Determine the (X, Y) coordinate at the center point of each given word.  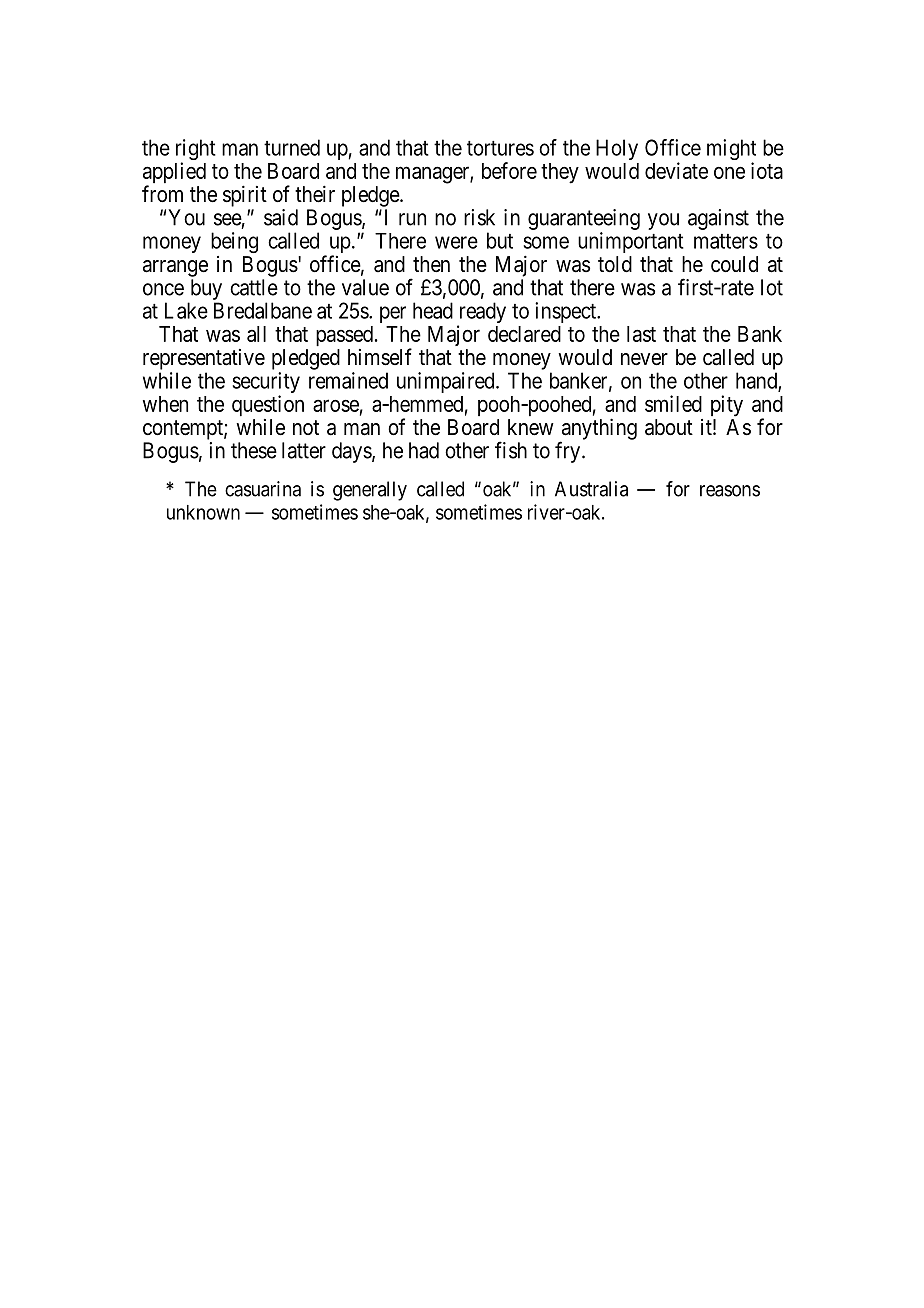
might (731, 151)
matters (726, 241)
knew (531, 427)
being (234, 242)
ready (481, 314)
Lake (186, 310)
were (456, 242)
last (641, 334)
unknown (203, 512)
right (196, 151)
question (268, 405)
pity (727, 406)
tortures (500, 148)
